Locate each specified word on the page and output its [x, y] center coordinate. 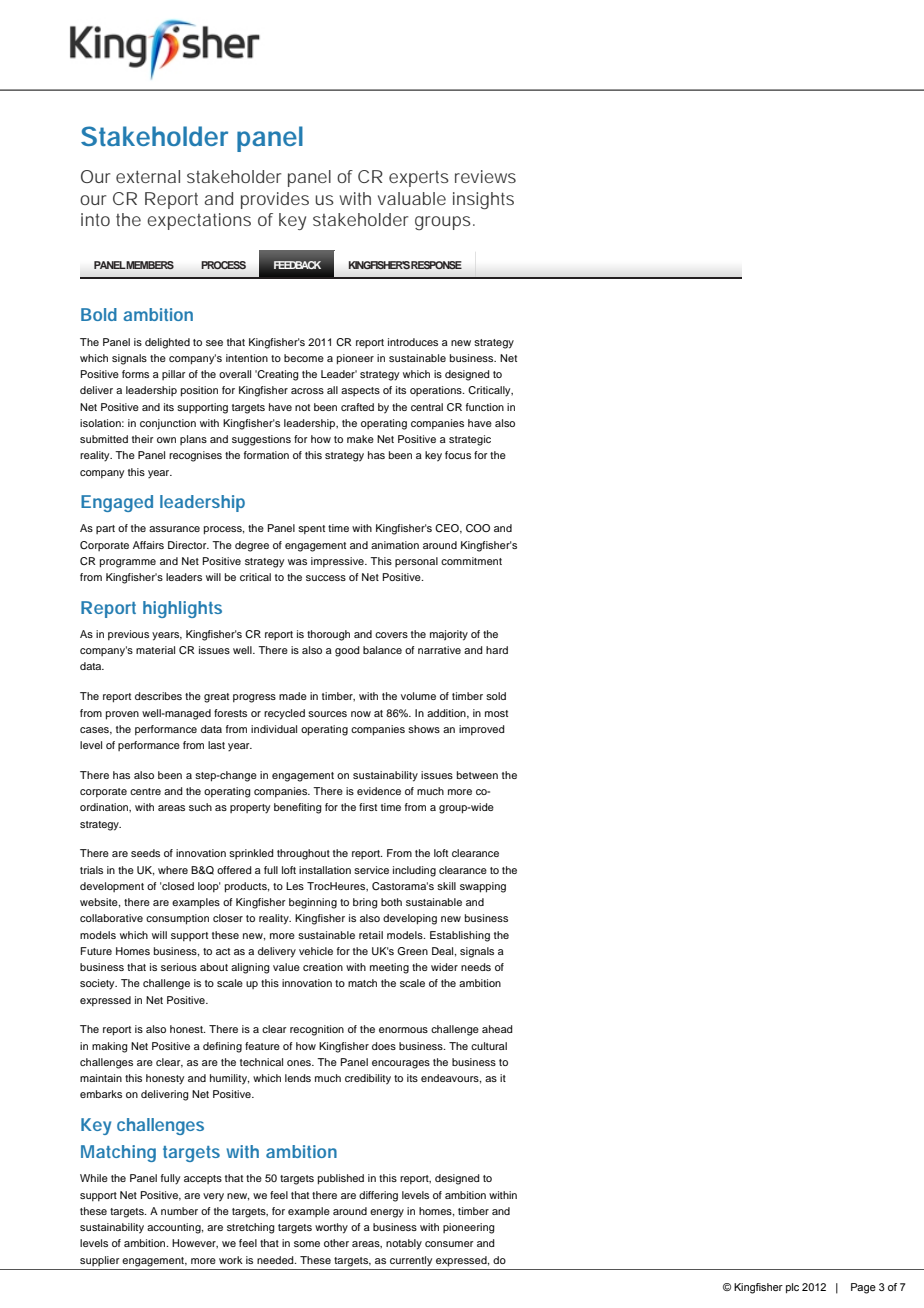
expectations [199, 221]
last [216, 745]
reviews [485, 176]
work [231, 1260]
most [496, 713]
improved [482, 730]
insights [483, 200]
